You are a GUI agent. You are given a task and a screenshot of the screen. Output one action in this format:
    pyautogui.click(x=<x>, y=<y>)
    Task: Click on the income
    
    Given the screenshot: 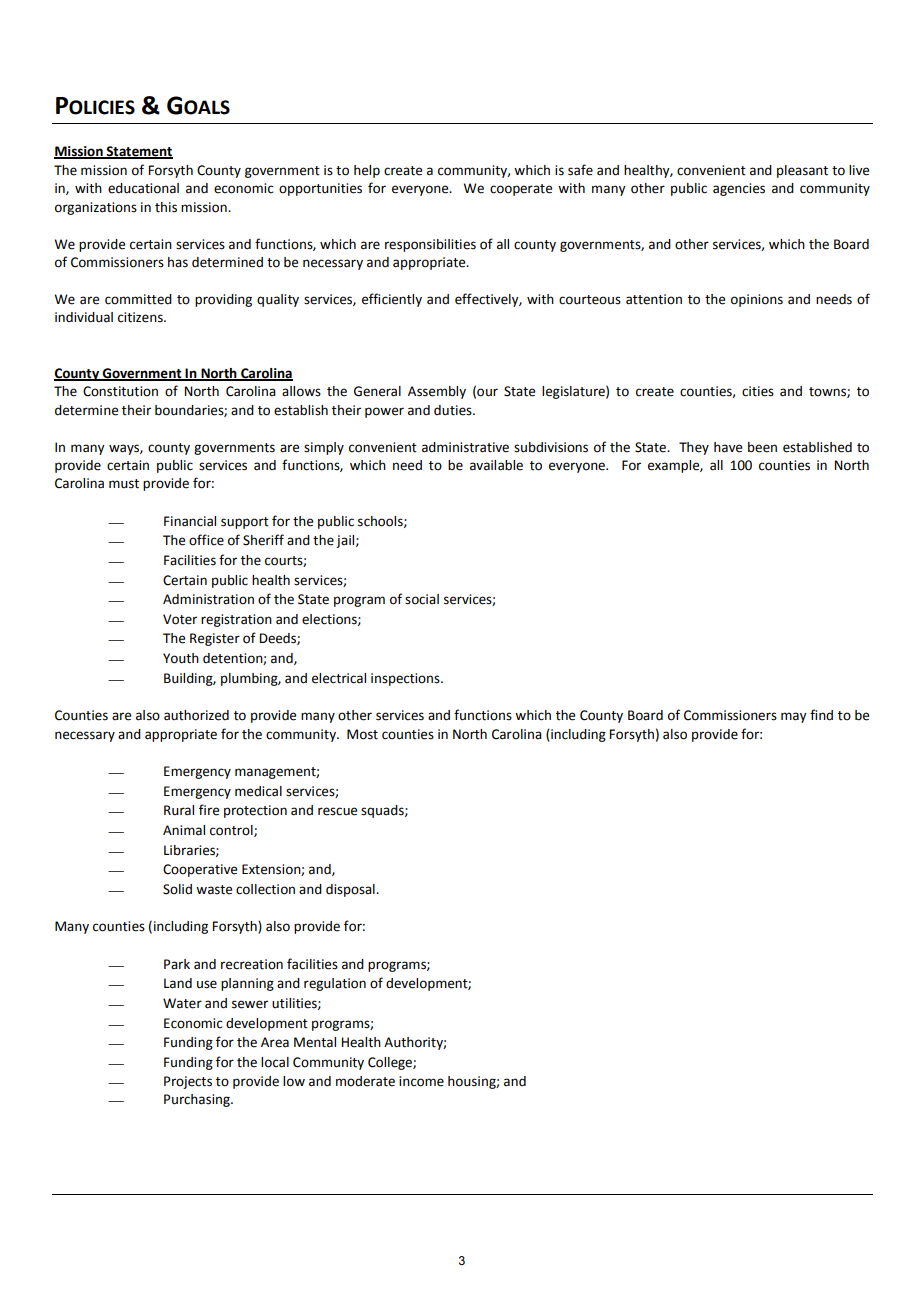 What is the action you would take?
    pyautogui.click(x=421, y=1081)
